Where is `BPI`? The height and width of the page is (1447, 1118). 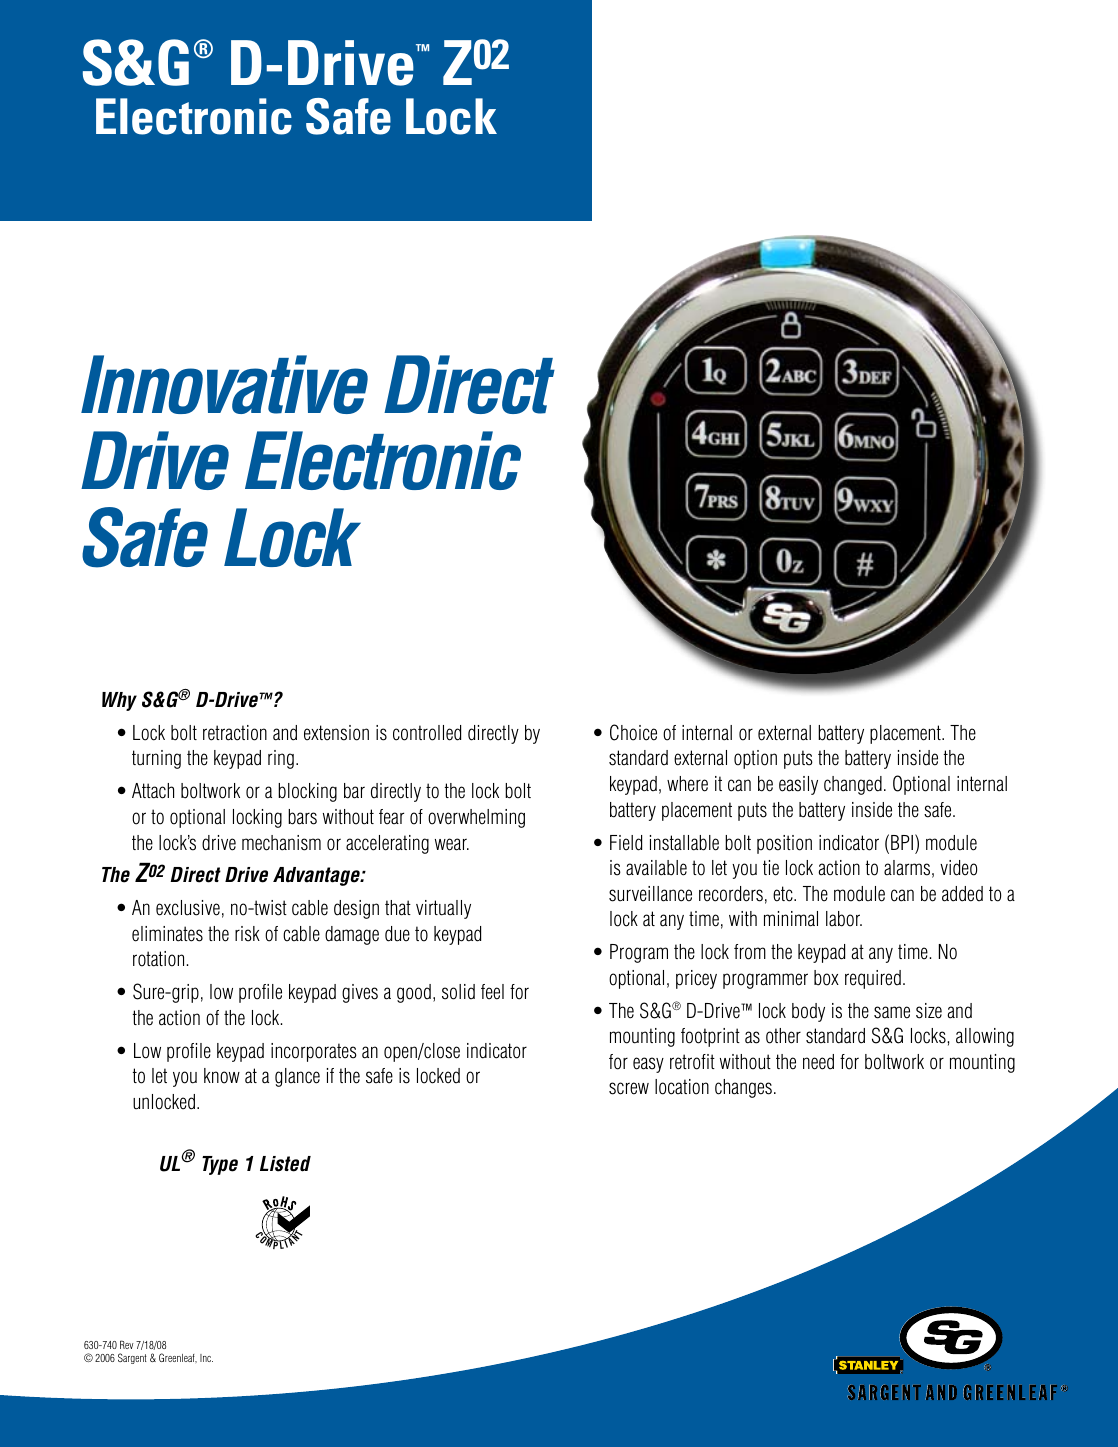 BPI is located at coordinates (902, 842).
